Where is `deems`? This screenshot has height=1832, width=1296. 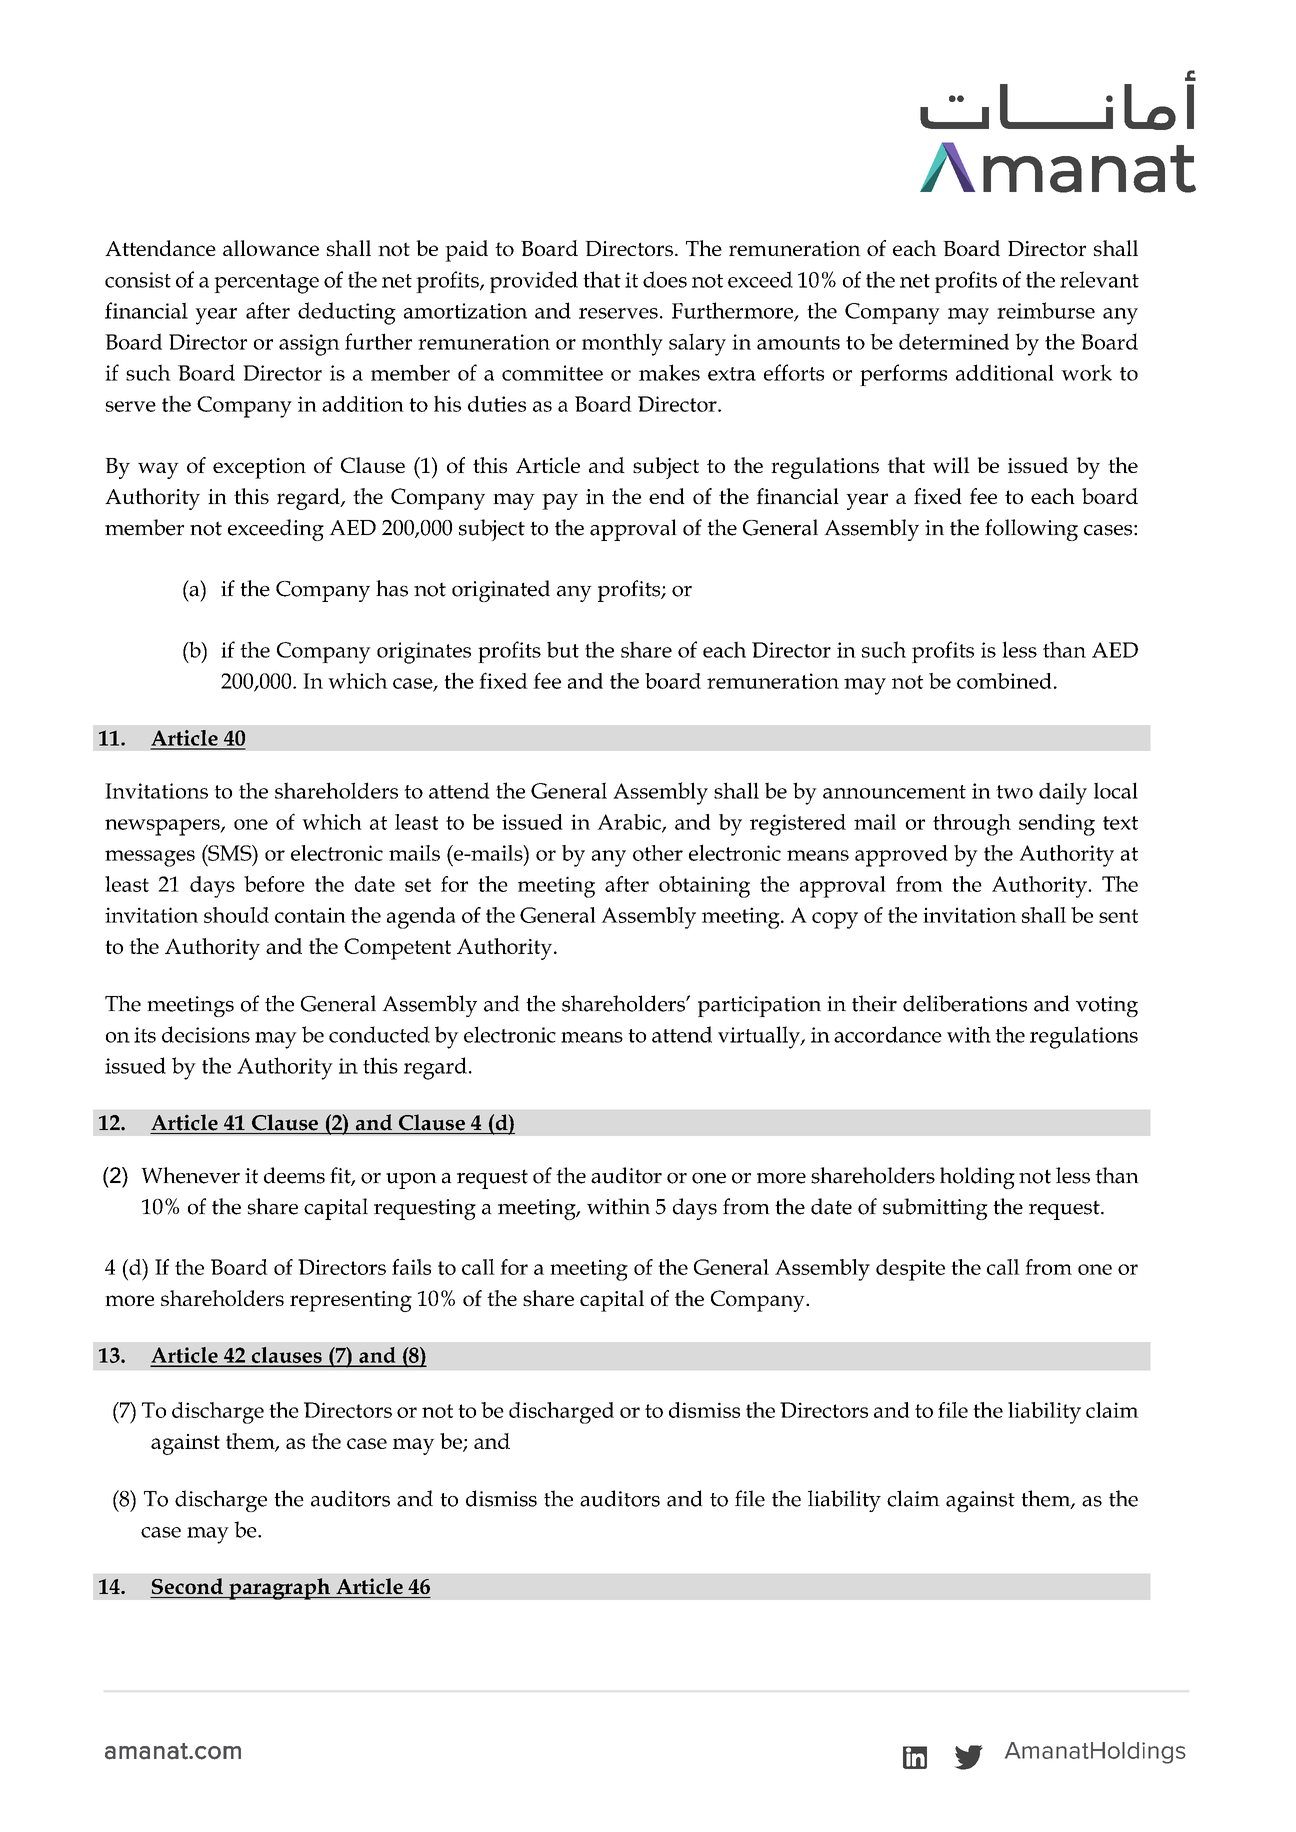
deems is located at coordinates (294, 1175).
